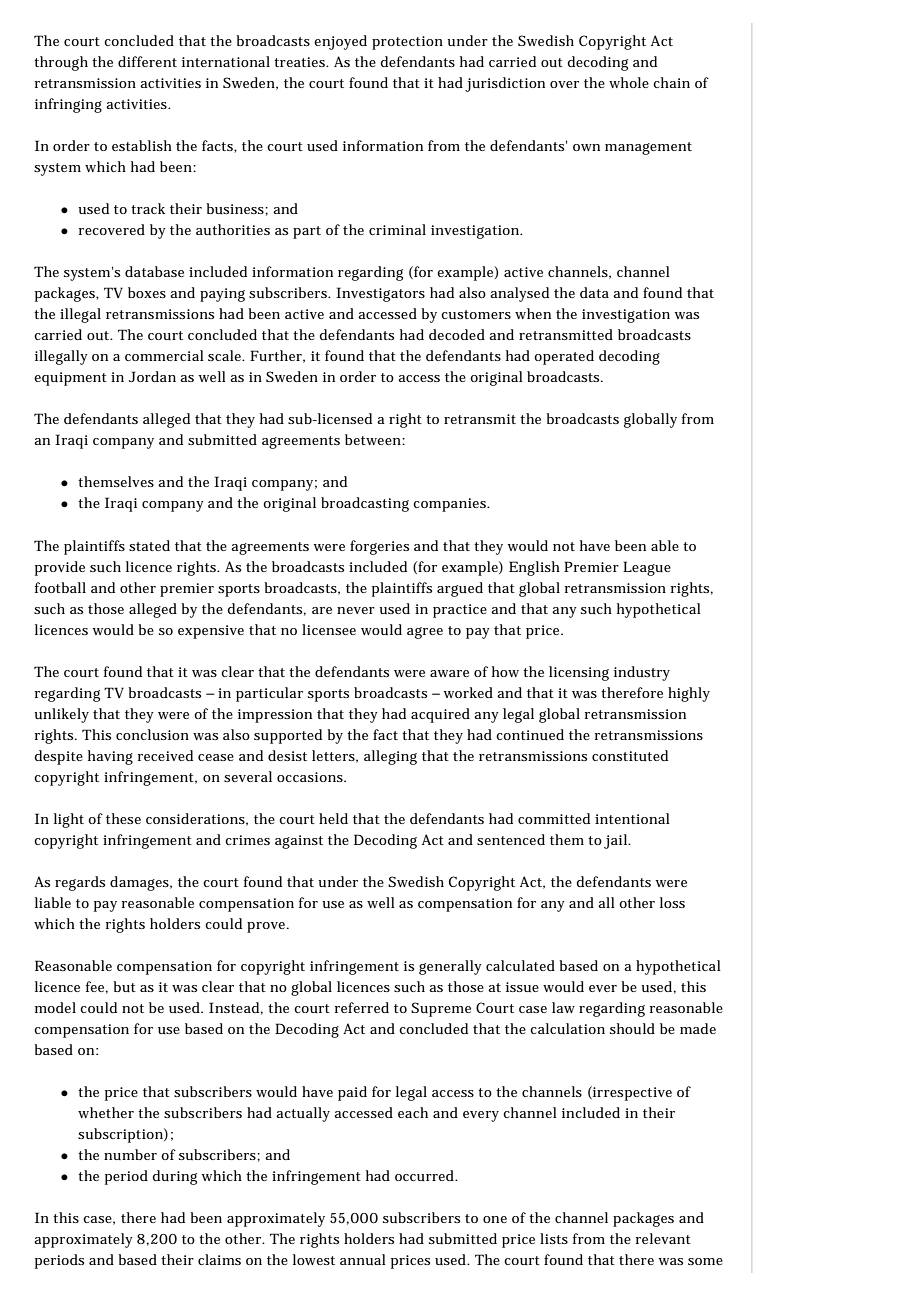  I want to click on protection, so click(407, 43).
